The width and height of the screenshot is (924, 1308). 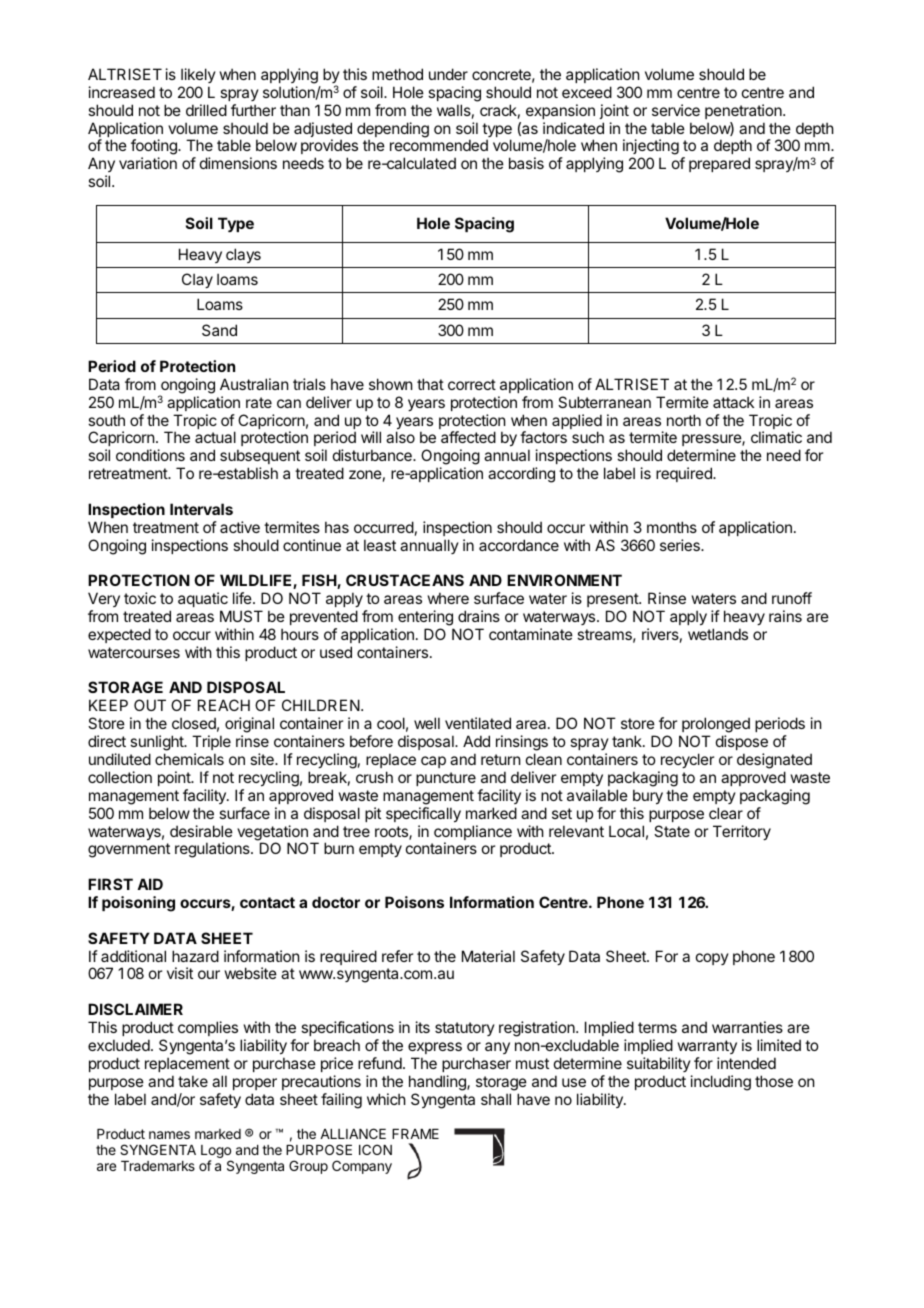 What do you see at coordinates (718, 634) in the screenshot?
I see `wetlands` at bounding box center [718, 634].
